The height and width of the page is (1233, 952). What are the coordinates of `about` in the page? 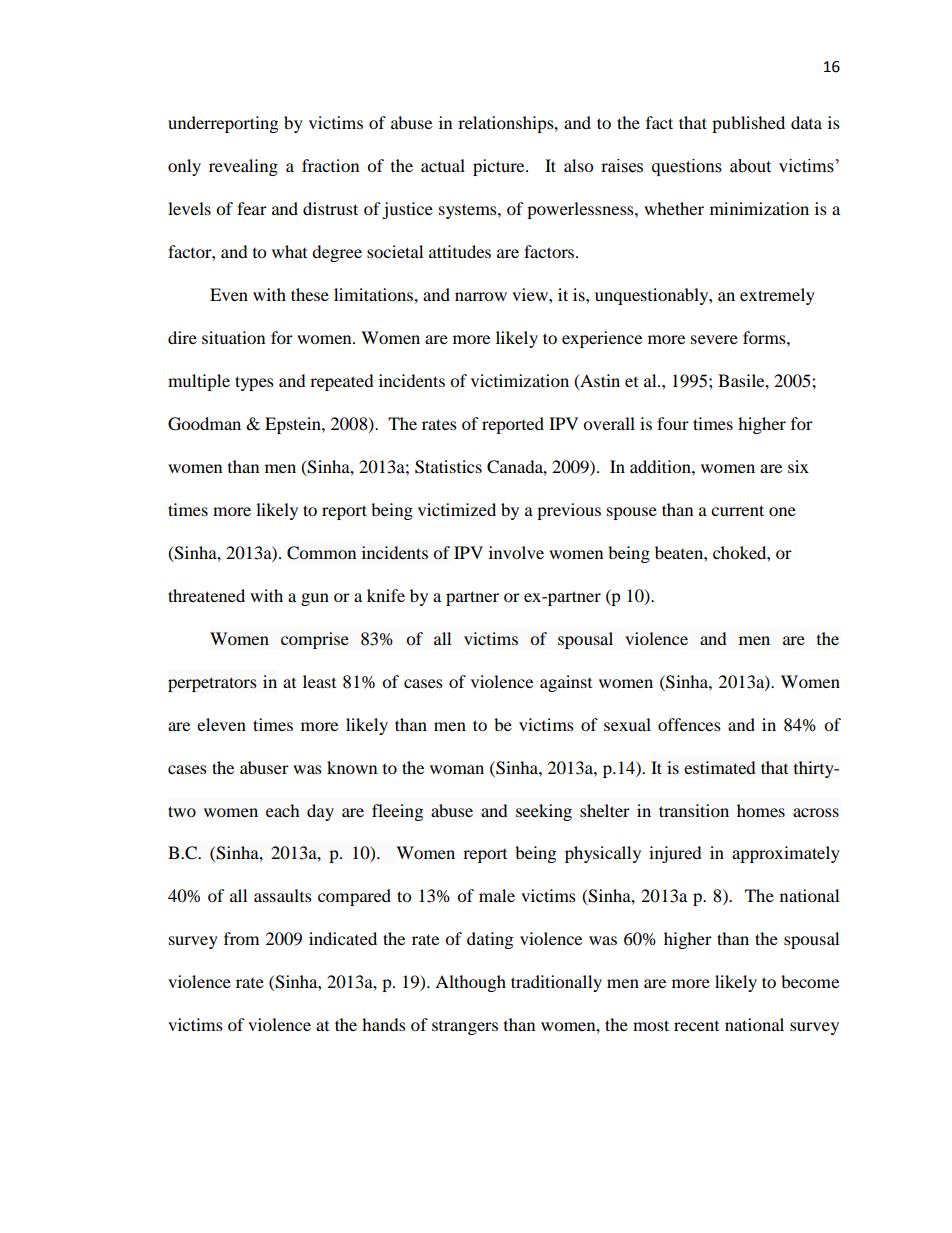 It's located at (750, 166).
